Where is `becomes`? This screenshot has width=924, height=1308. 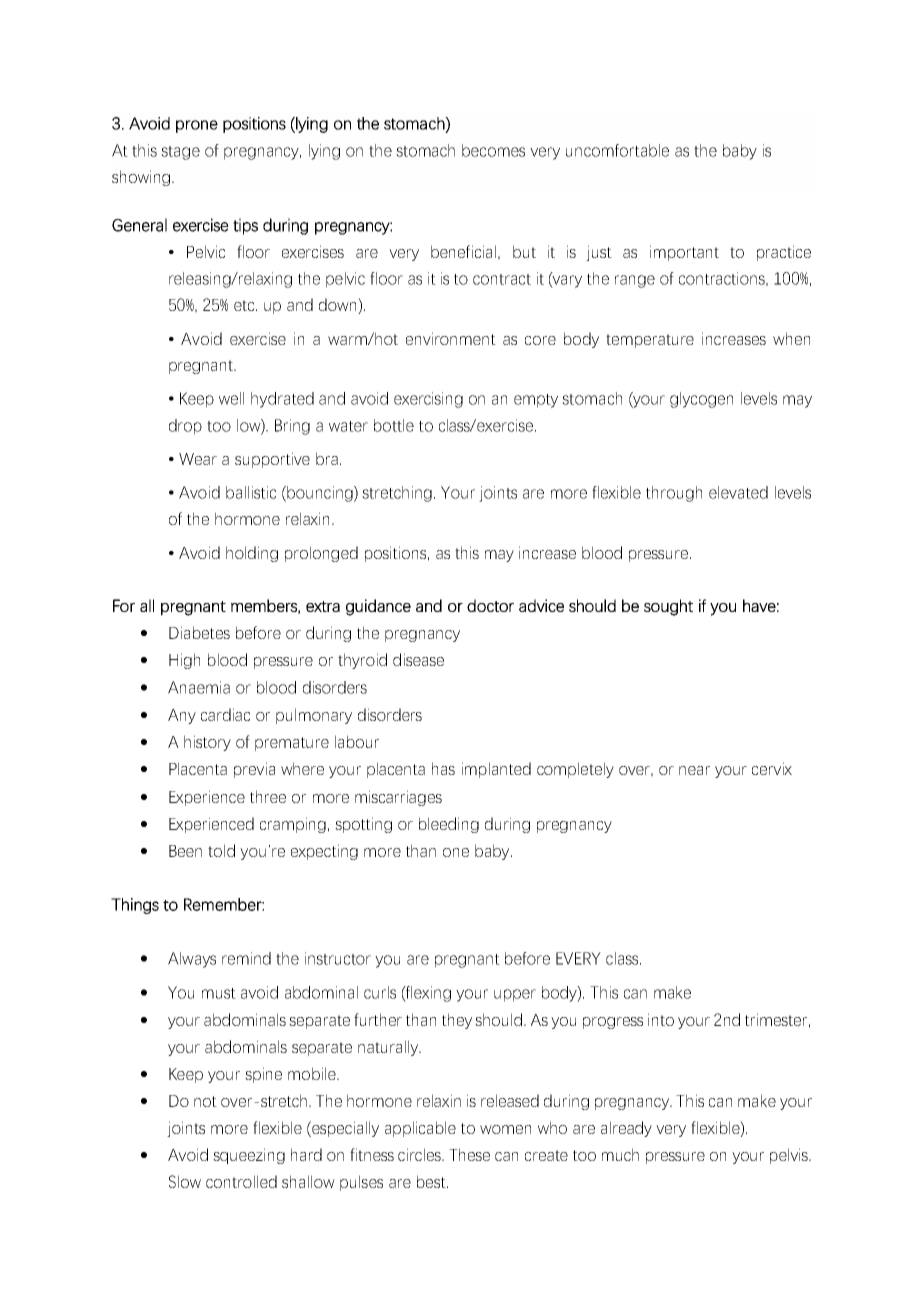 becomes is located at coordinates (493, 150).
